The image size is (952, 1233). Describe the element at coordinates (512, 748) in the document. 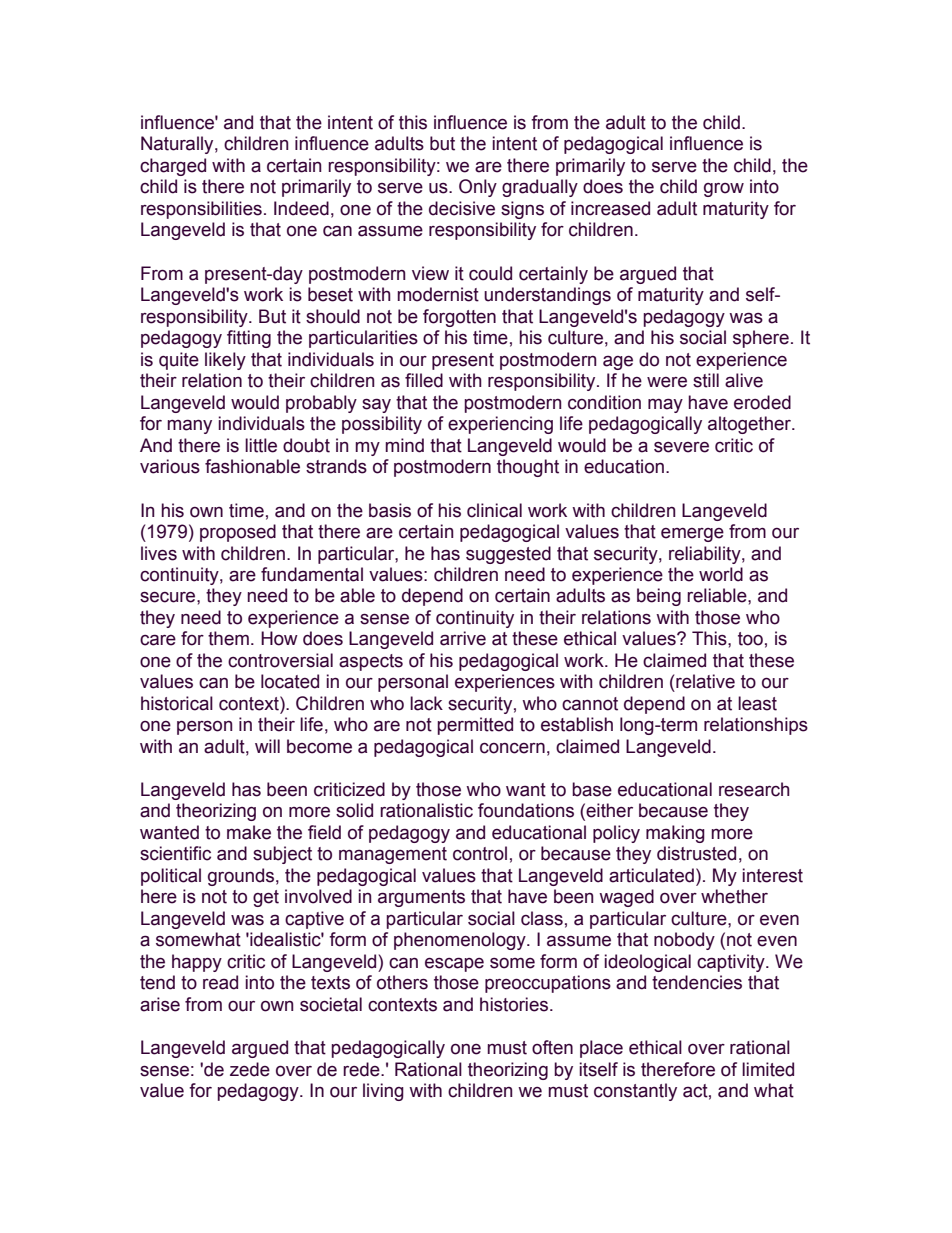

I see `concern` at that location.
